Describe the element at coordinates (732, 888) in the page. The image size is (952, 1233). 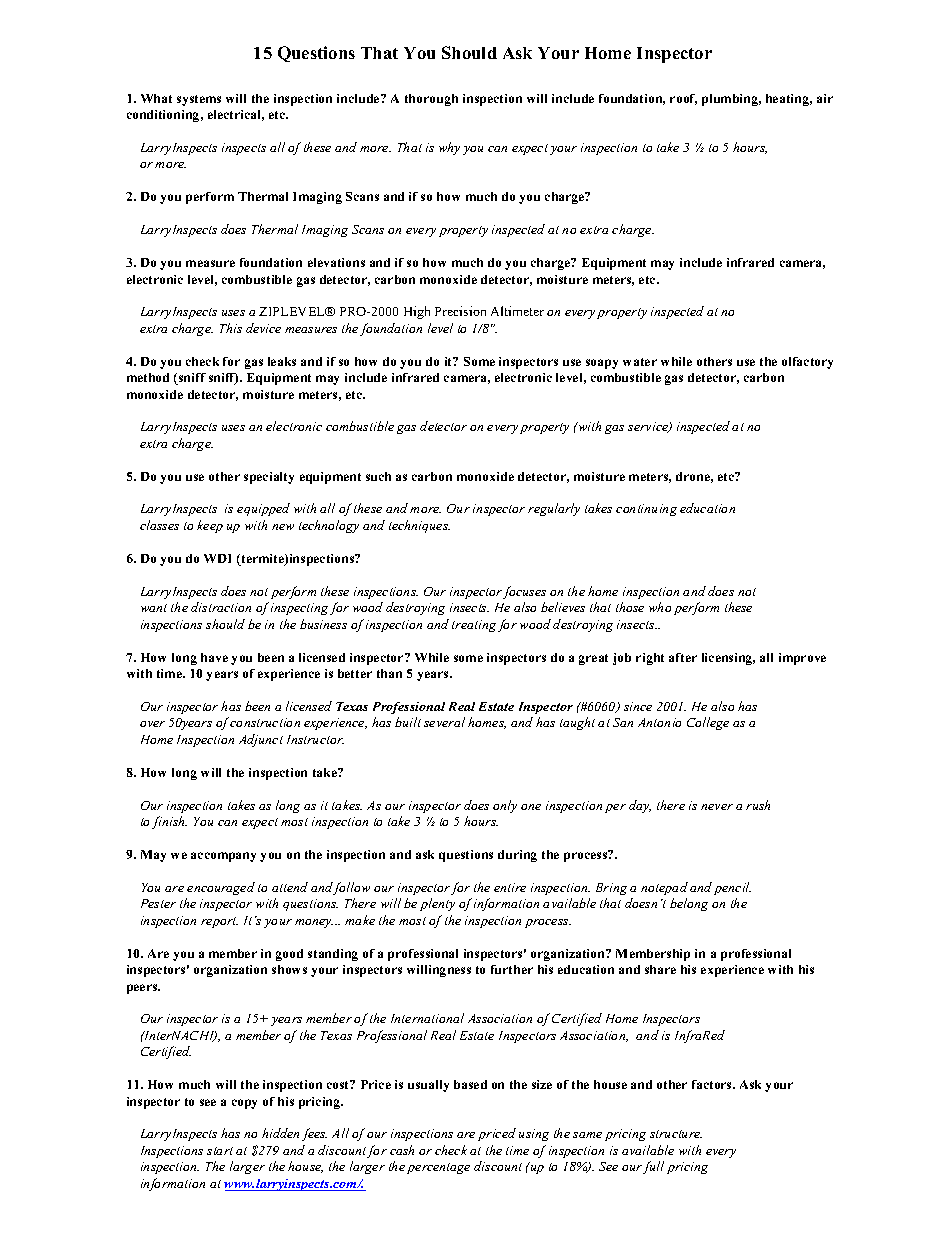
I see `pencil` at that location.
